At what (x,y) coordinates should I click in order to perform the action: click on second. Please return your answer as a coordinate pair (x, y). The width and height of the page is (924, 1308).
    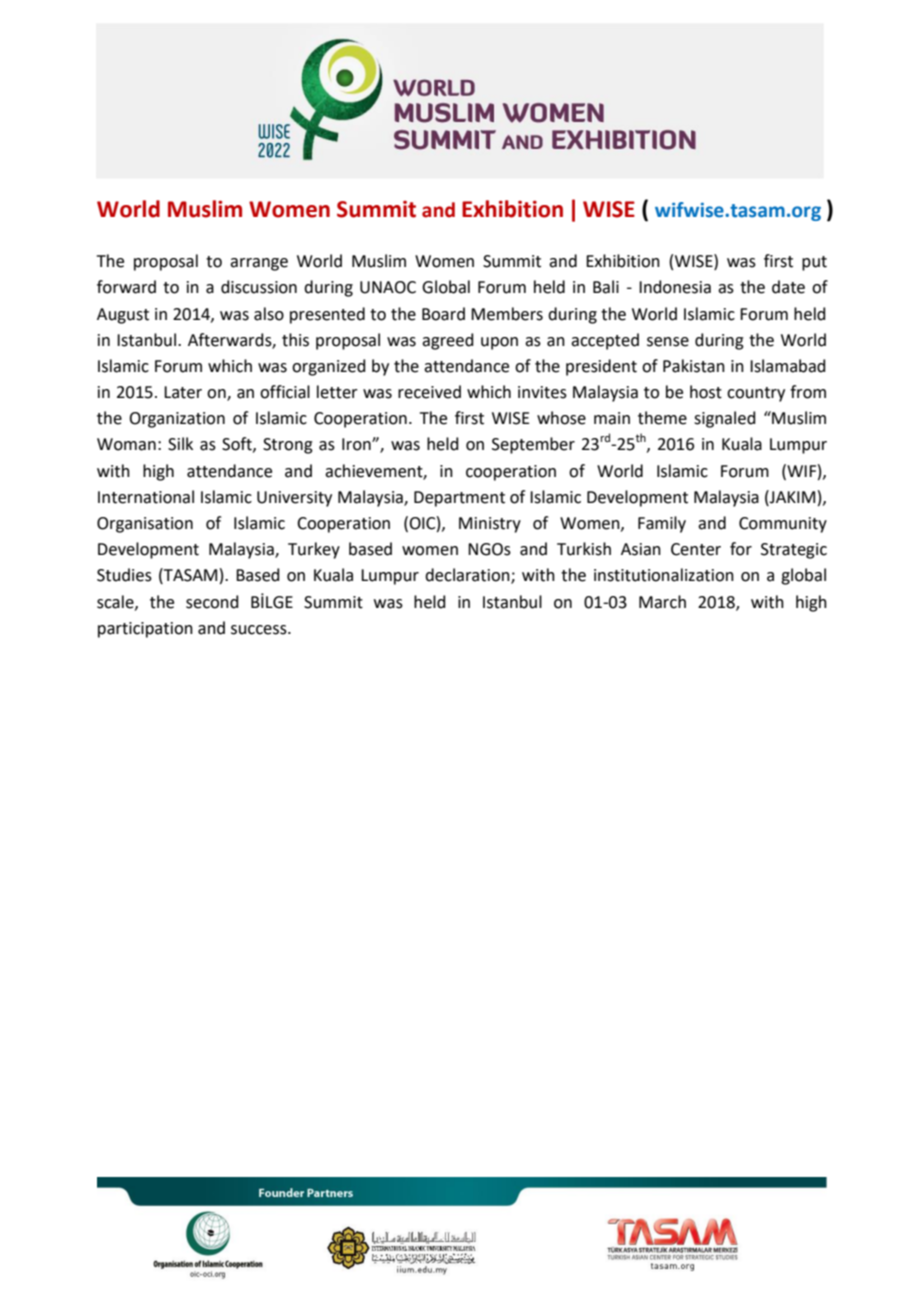
    Looking at the image, I should click on (212, 602).
